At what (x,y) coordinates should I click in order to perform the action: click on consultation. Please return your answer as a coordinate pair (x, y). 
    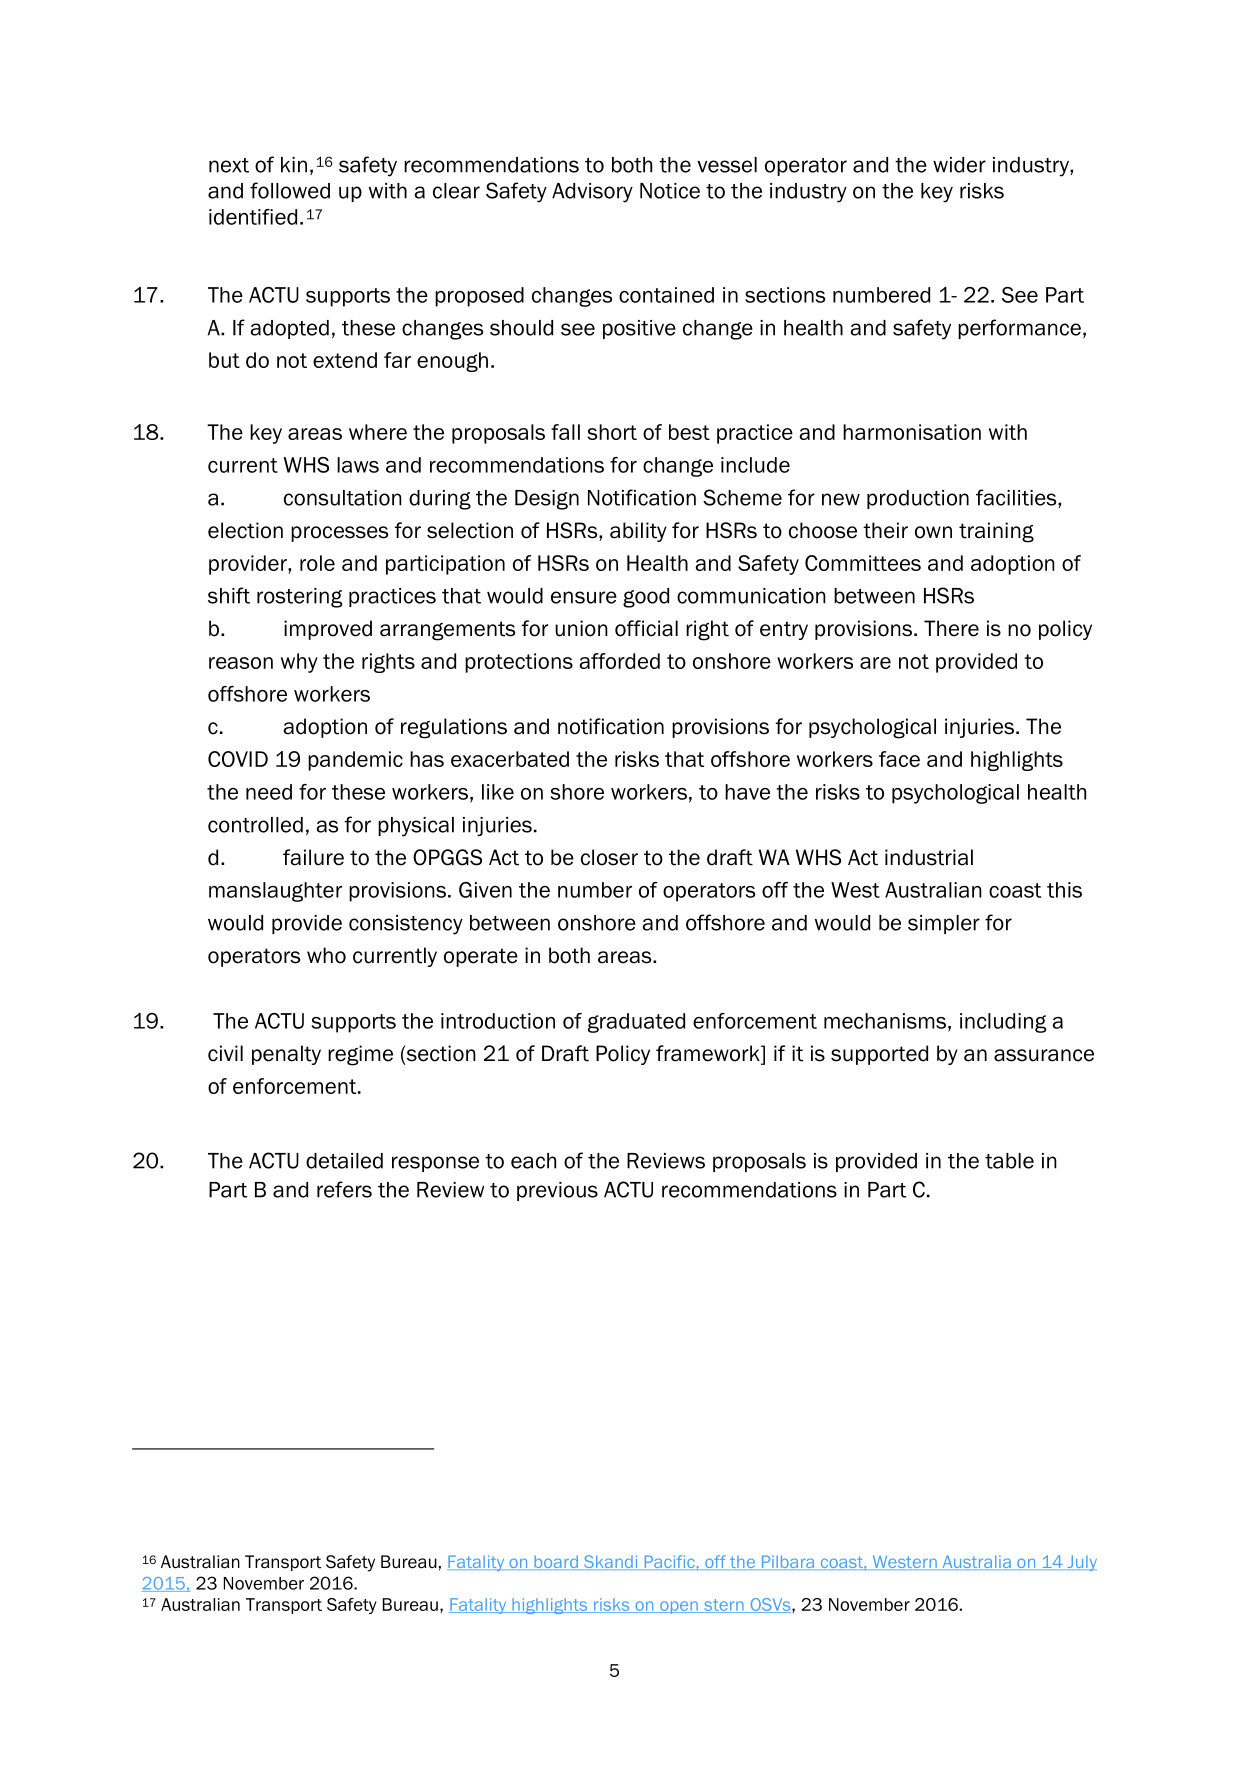
    Looking at the image, I should click on (343, 498).
